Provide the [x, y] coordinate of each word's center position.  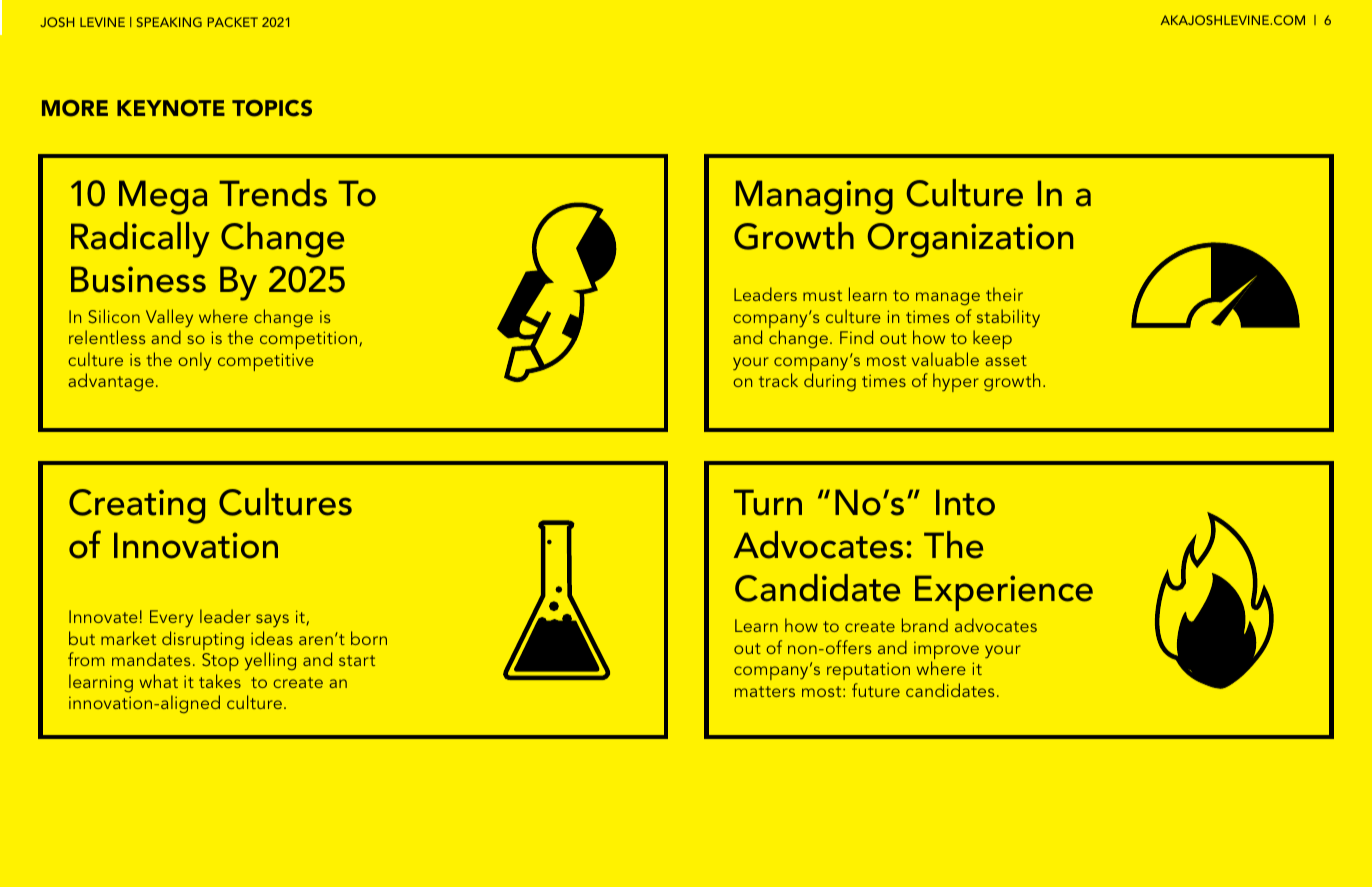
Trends [273, 193]
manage [948, 298]
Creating [137, 506]
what [159, 681]
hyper [956, 382]
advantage [111, 382]
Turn [768, 502]
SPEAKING [169, 22]
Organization [970, 240]
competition [308, 340]
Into [965, 502]
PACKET [233, 22]
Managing [814, 197]
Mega [163, 197]
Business [138, 279]
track [778, 380]
